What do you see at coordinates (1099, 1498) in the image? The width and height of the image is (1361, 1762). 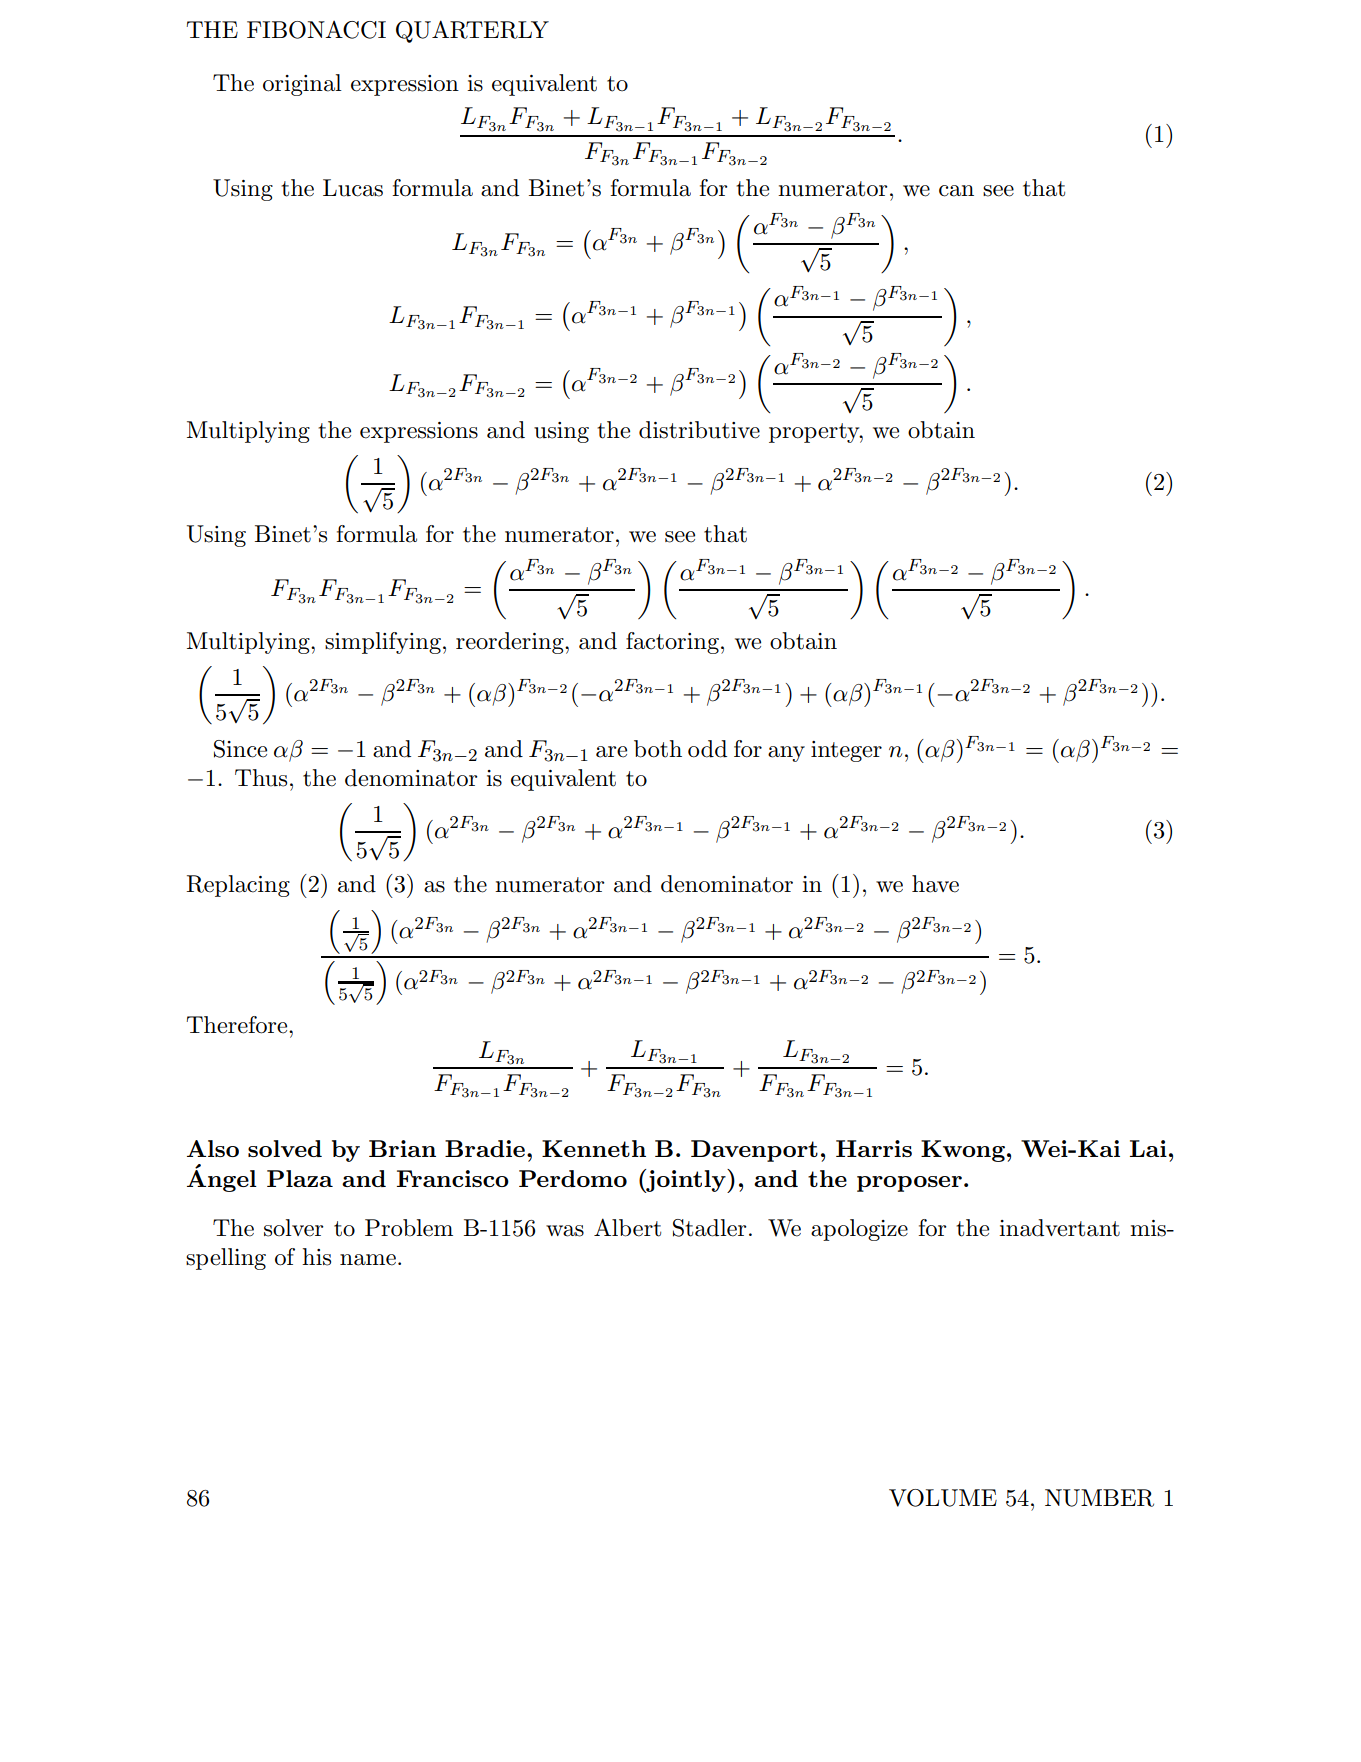 I see `NUMBER` at bounding box center [1099, 1498].
